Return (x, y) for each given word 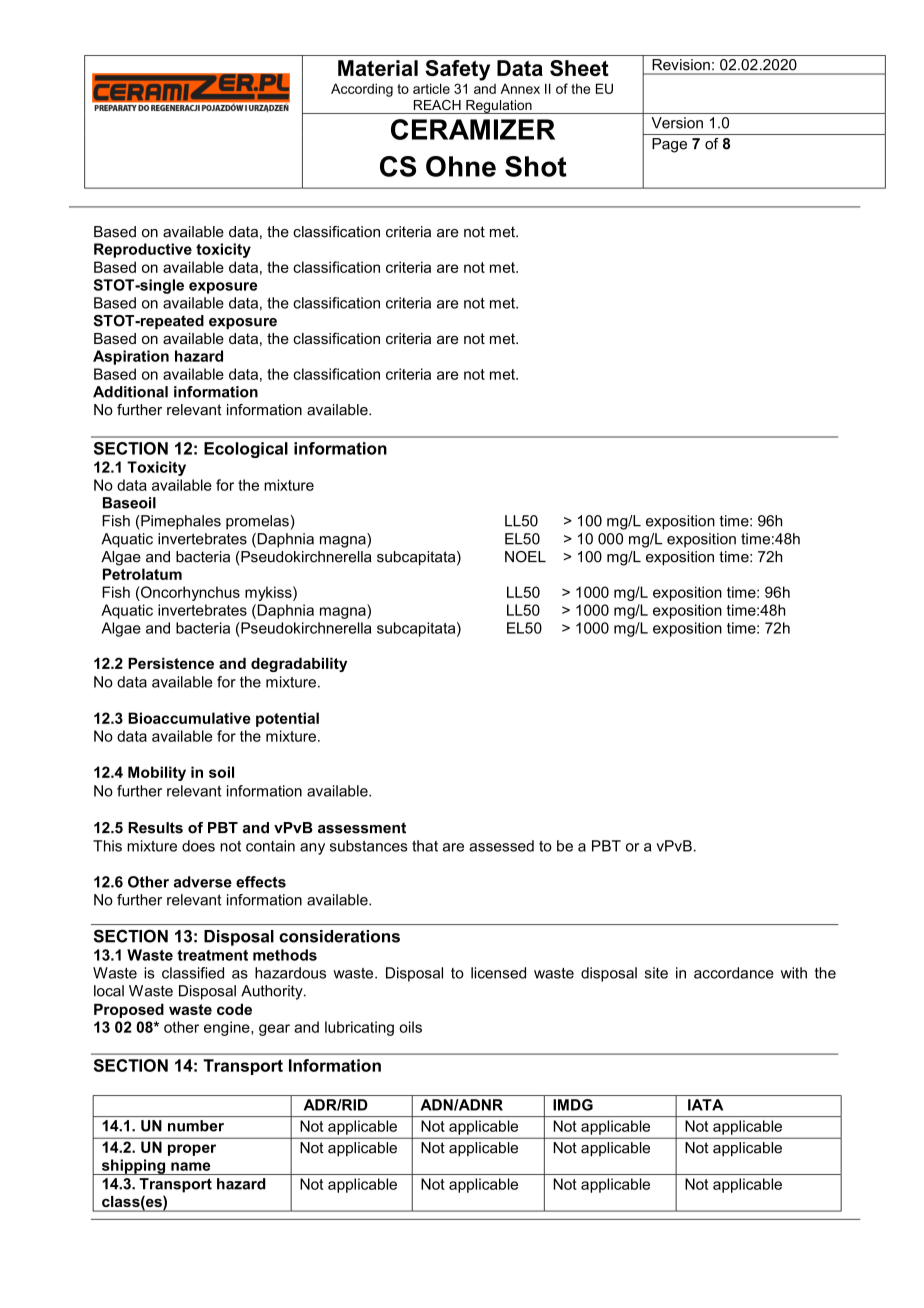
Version (677, 123)
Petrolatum (142, 574)
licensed (498, 973)
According (362, 90)
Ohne (461, 166)
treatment (212, 955)
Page (669, 145)
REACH (437, 105)
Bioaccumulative (189, 718)
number (196, 1126)
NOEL (525, 557)
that (425, 846)
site (656, 973)
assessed (501, 846)
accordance (734, 973)
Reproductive (143, 250)
